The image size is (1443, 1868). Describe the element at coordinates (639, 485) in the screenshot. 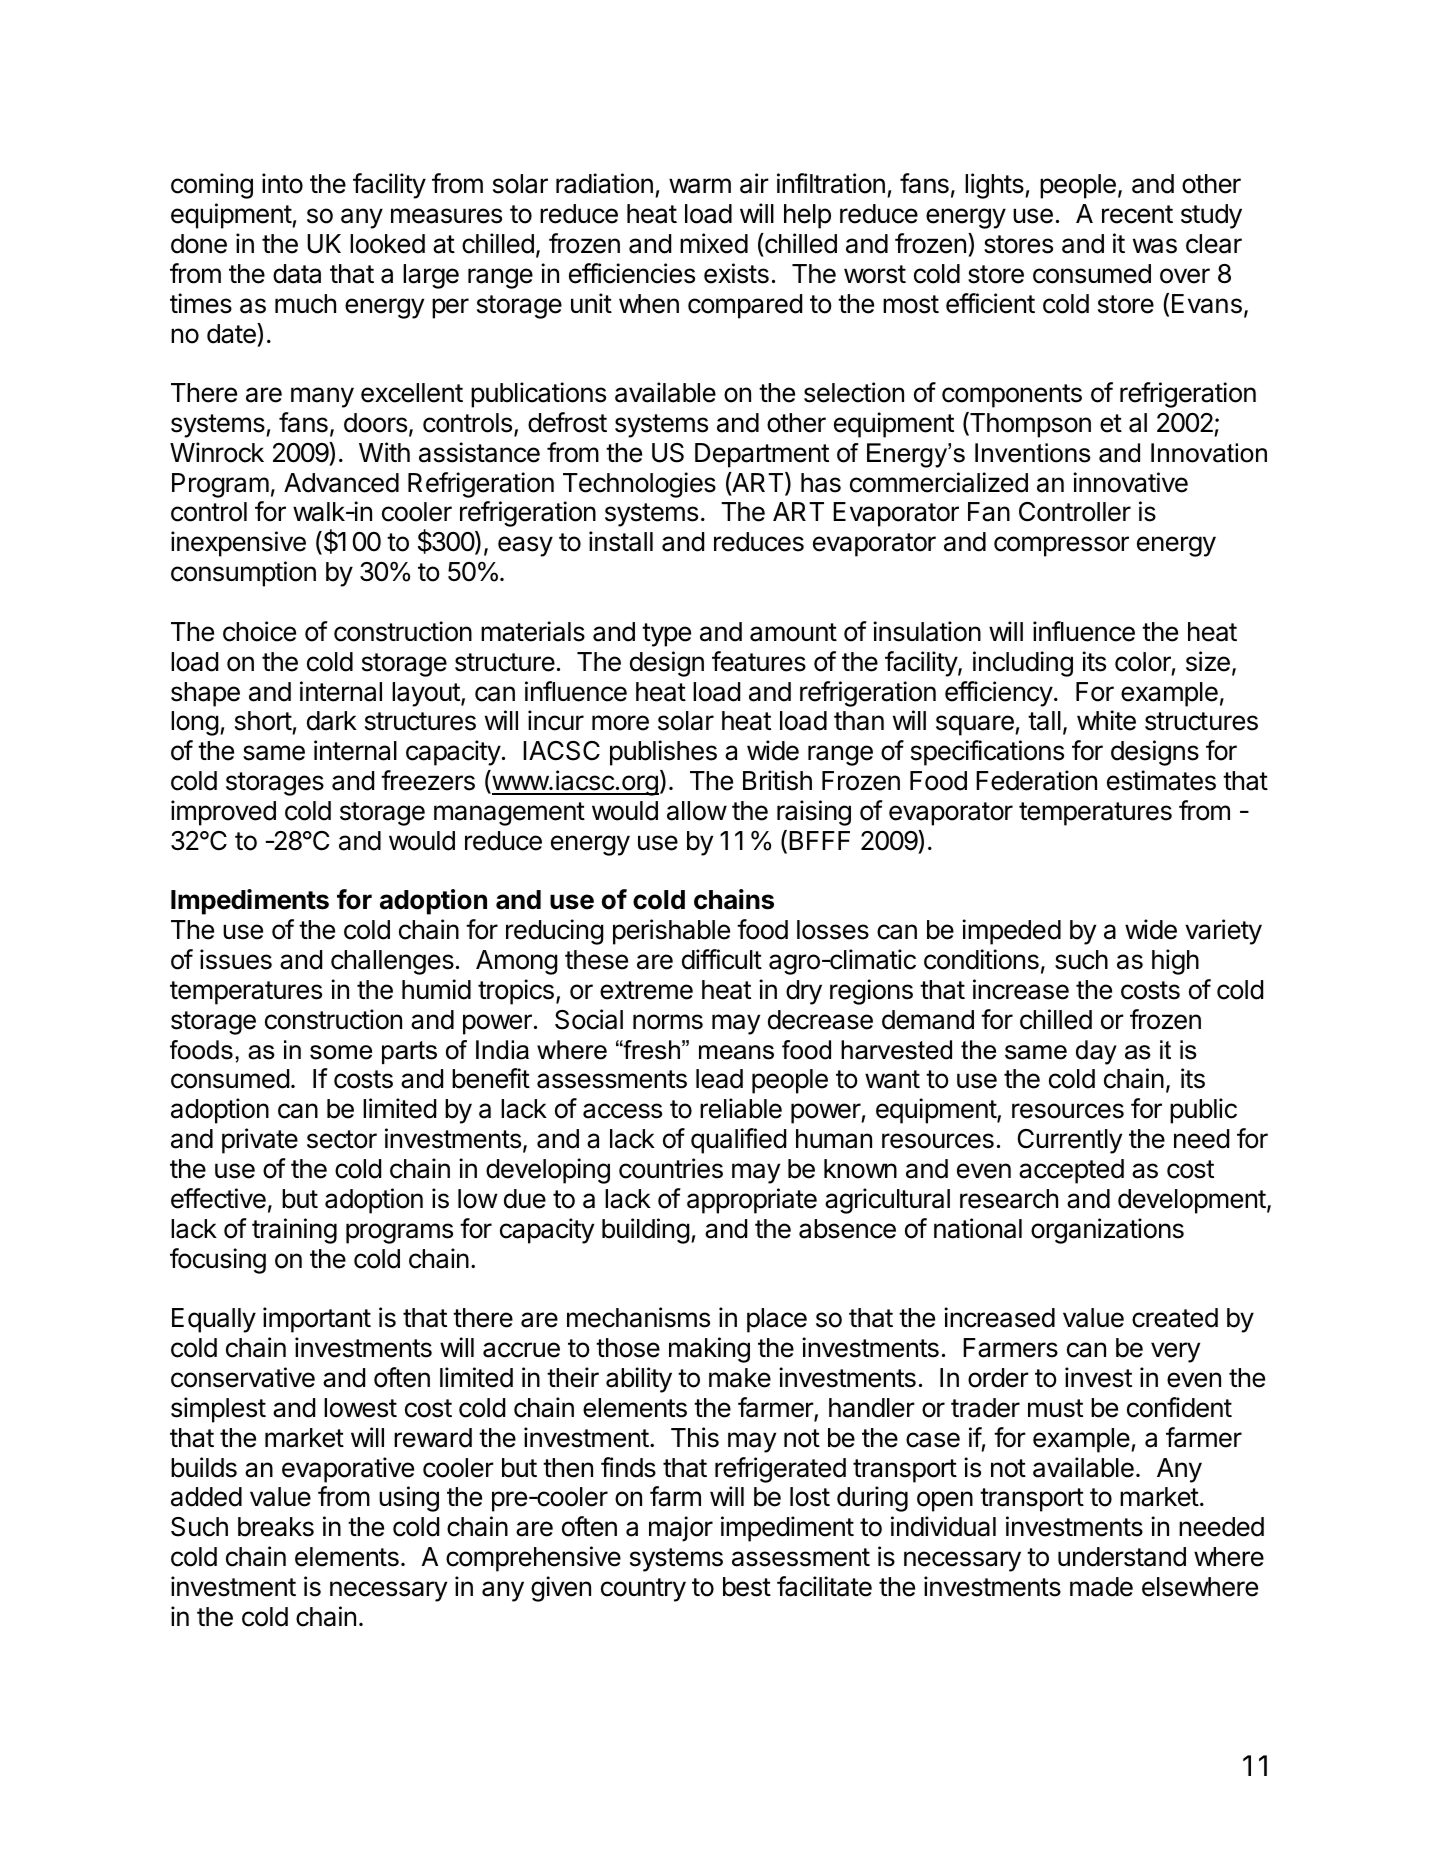

I see `Technologies` at that location.
